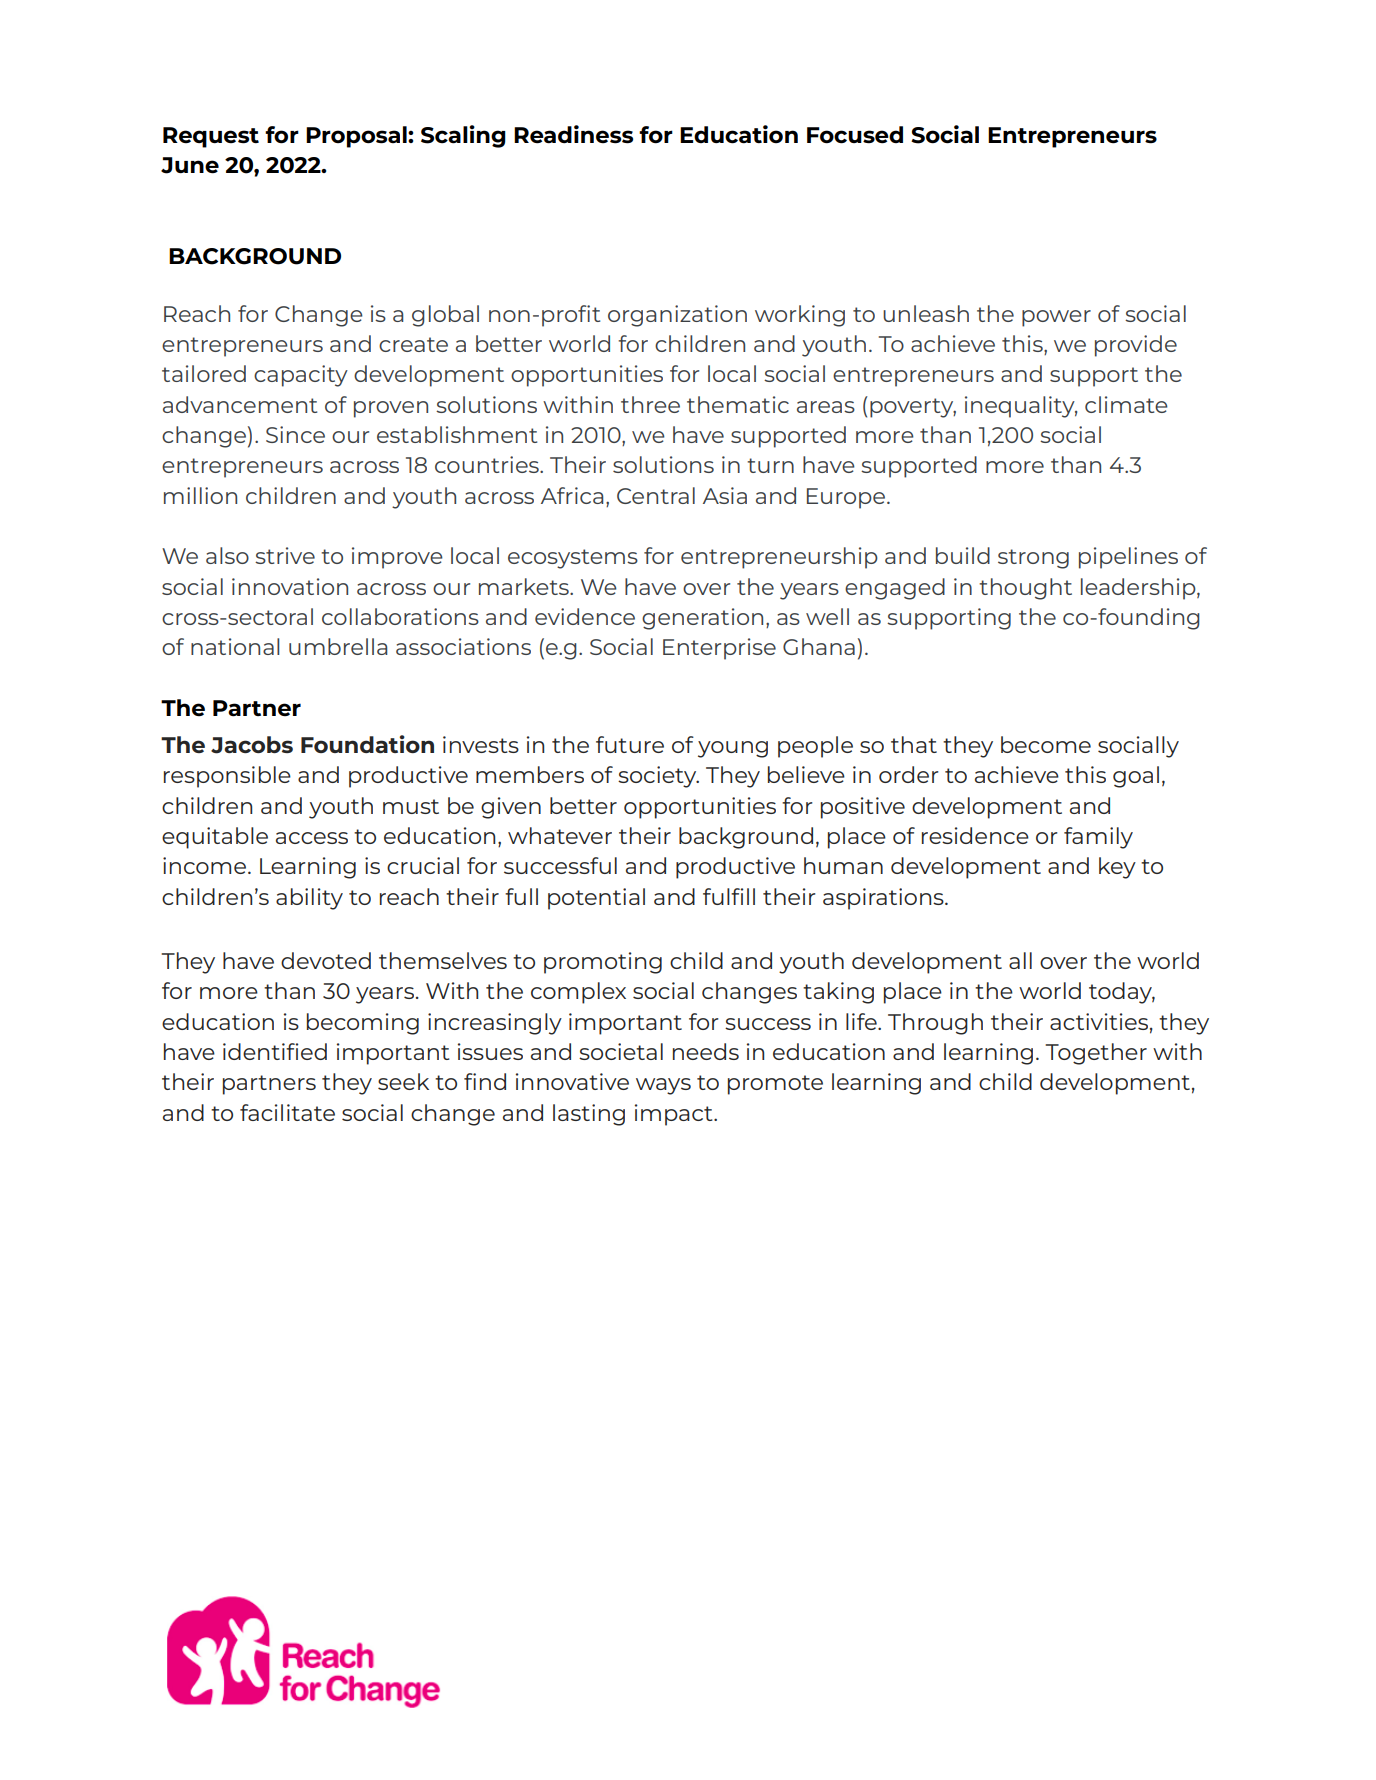  I want to click on Focused, so click(855, 135).
